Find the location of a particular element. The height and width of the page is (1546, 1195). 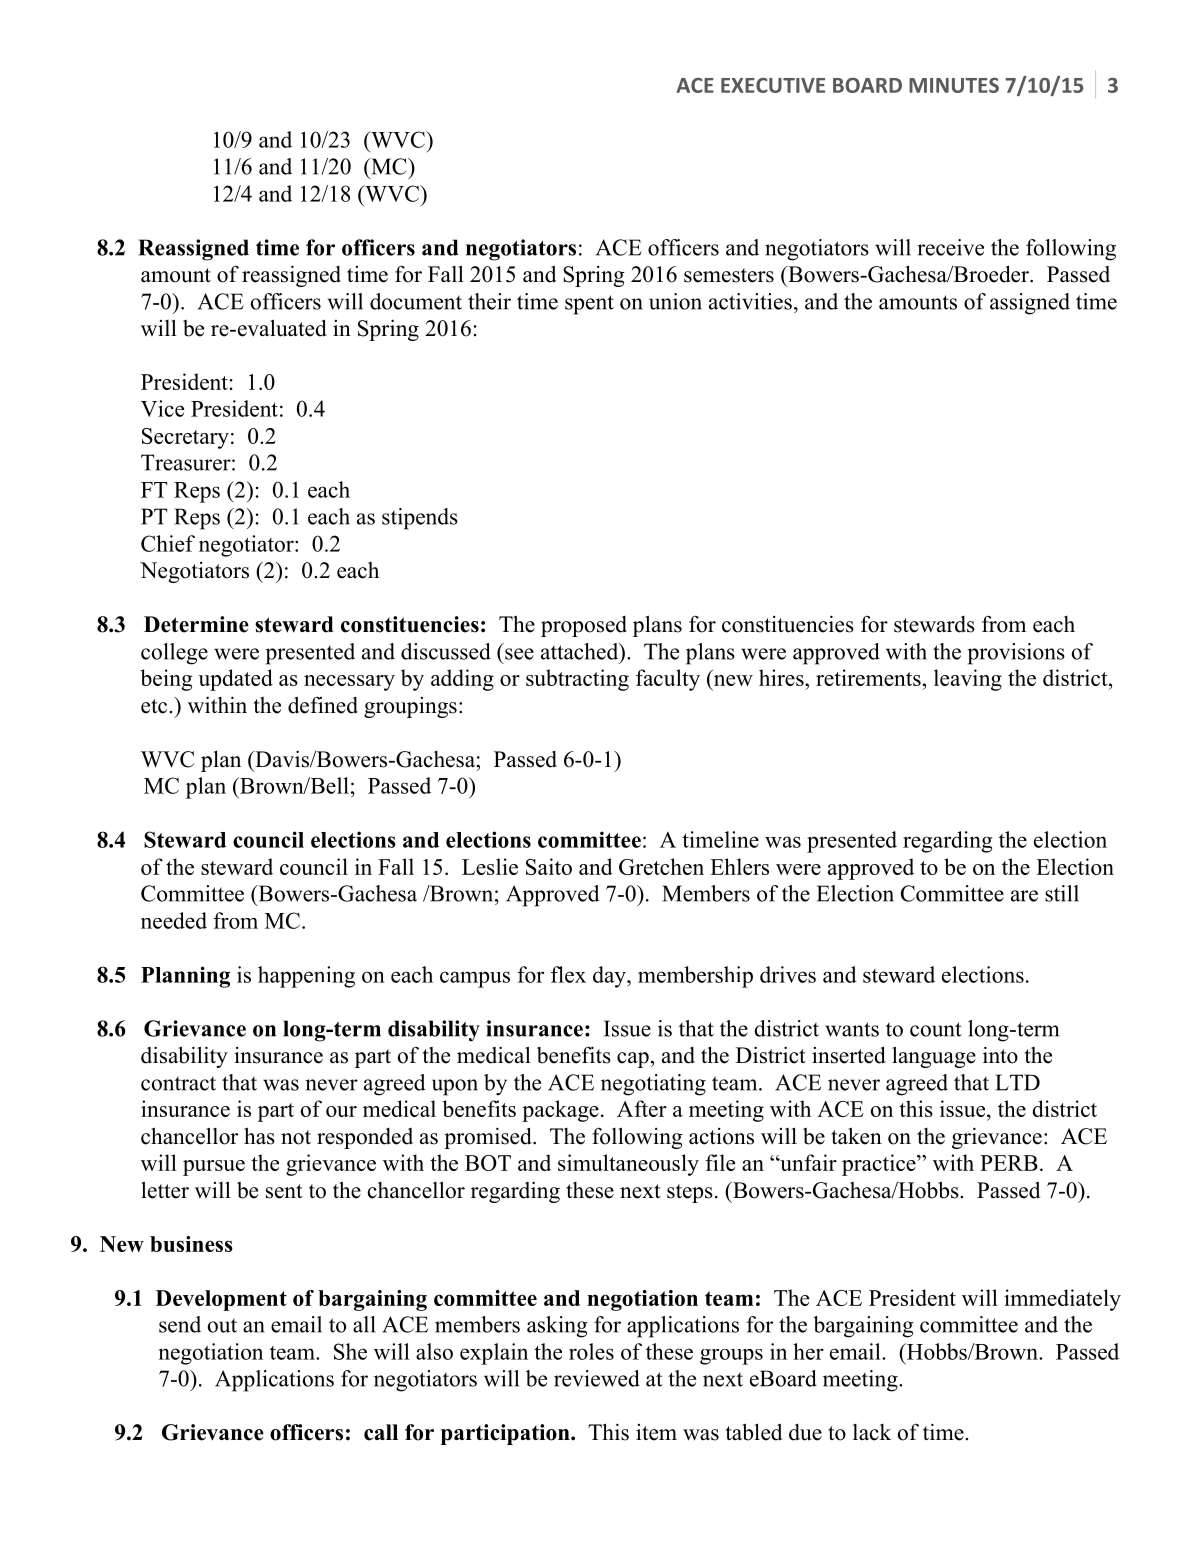

spent is located at coordinates (589, 305).
